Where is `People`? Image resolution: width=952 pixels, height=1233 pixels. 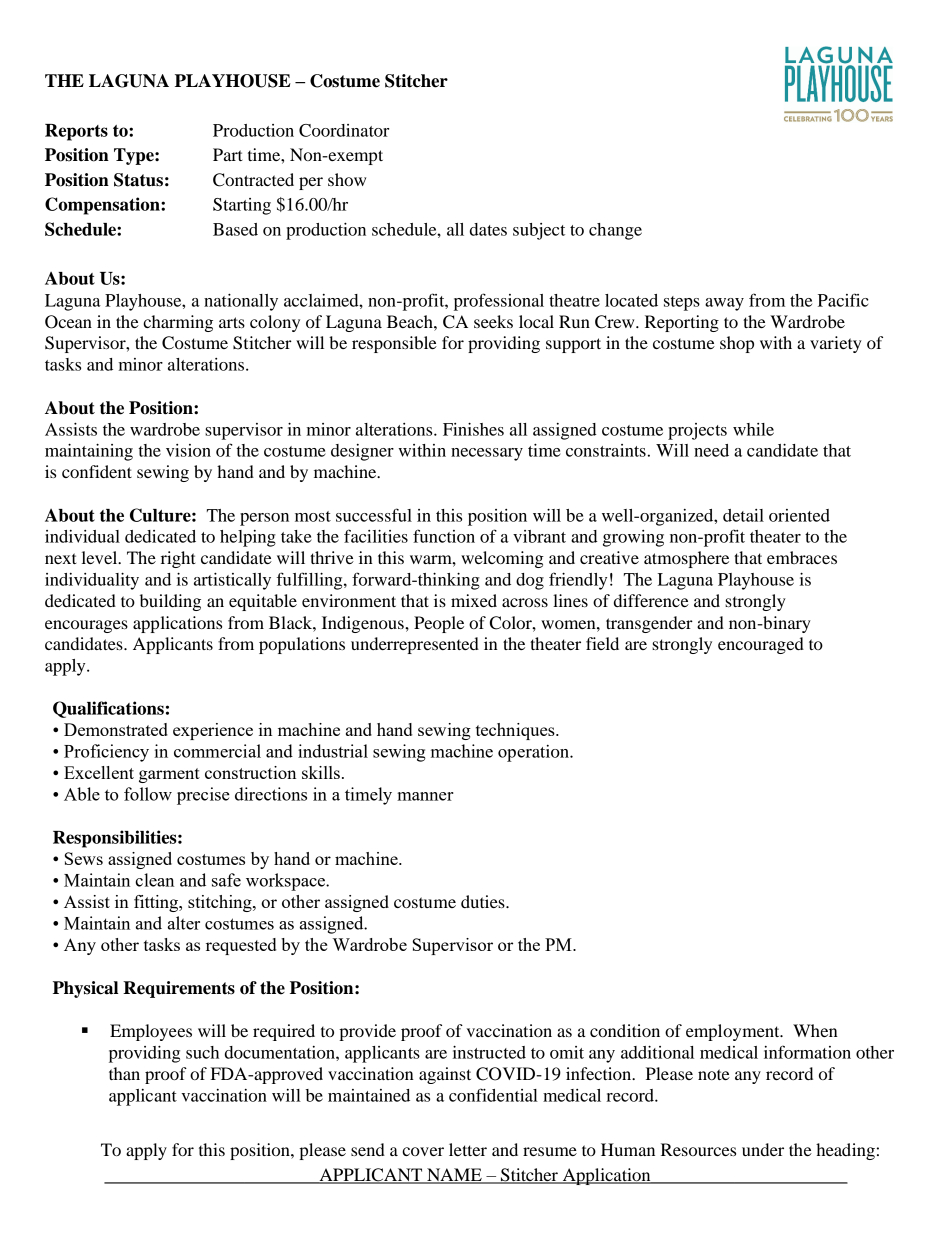
People is located at coordinates (439, 624).
